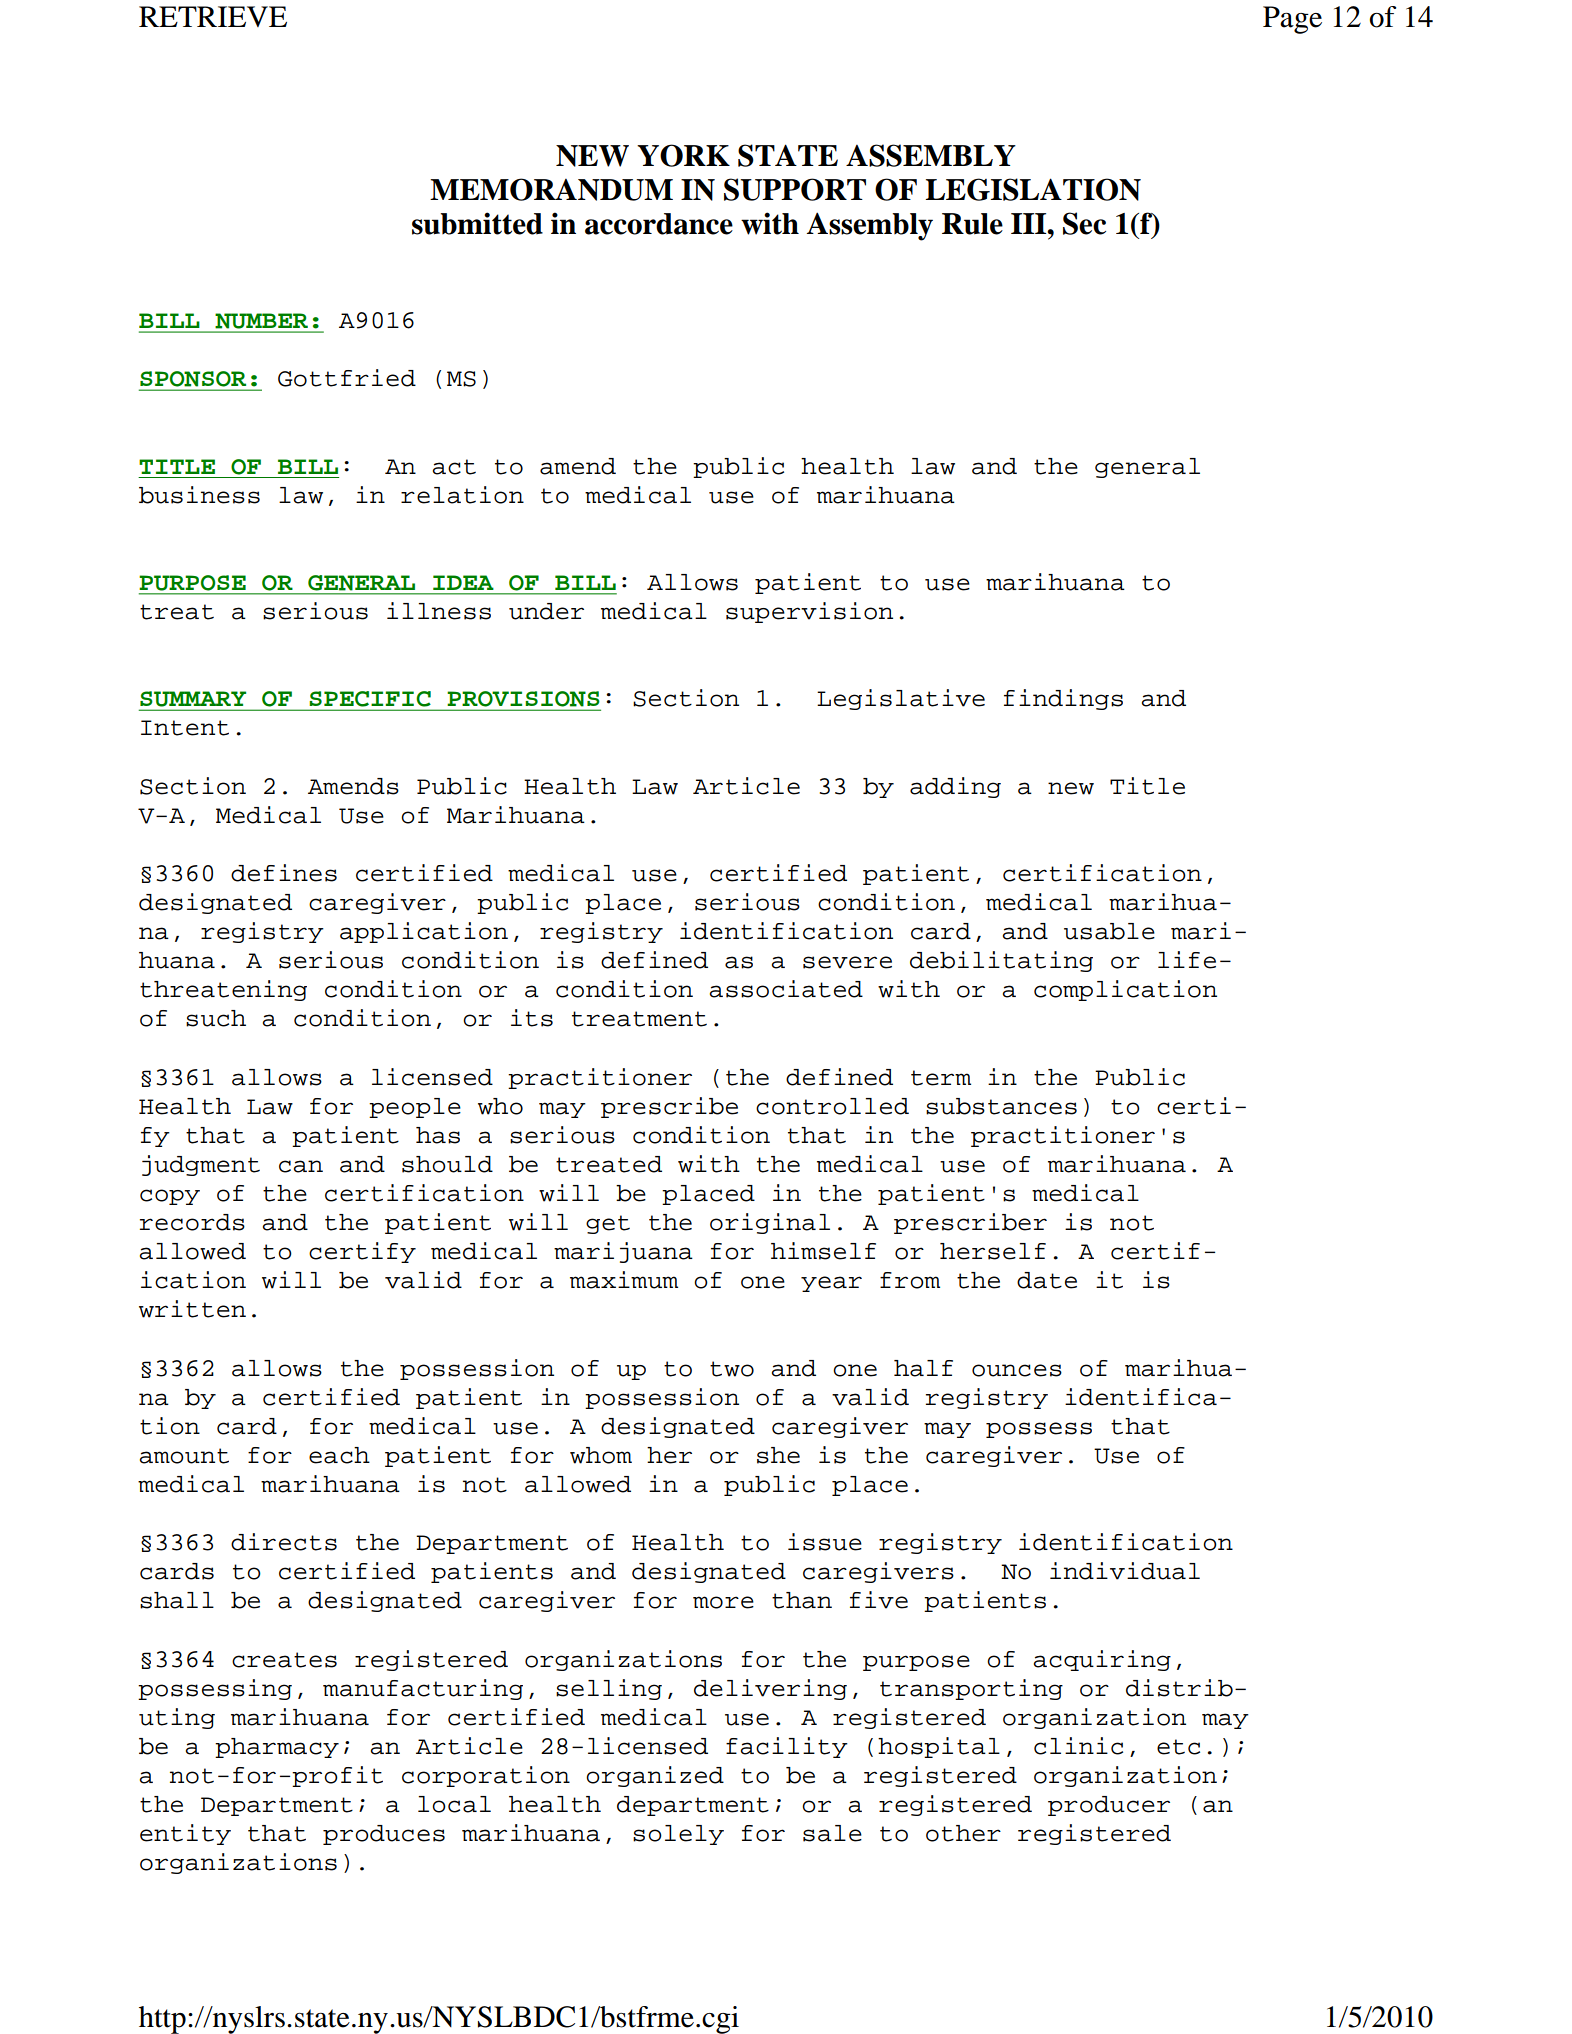 The height and width of the page is (2034, 1572). I want to click on date, so click(1047, 1280).
